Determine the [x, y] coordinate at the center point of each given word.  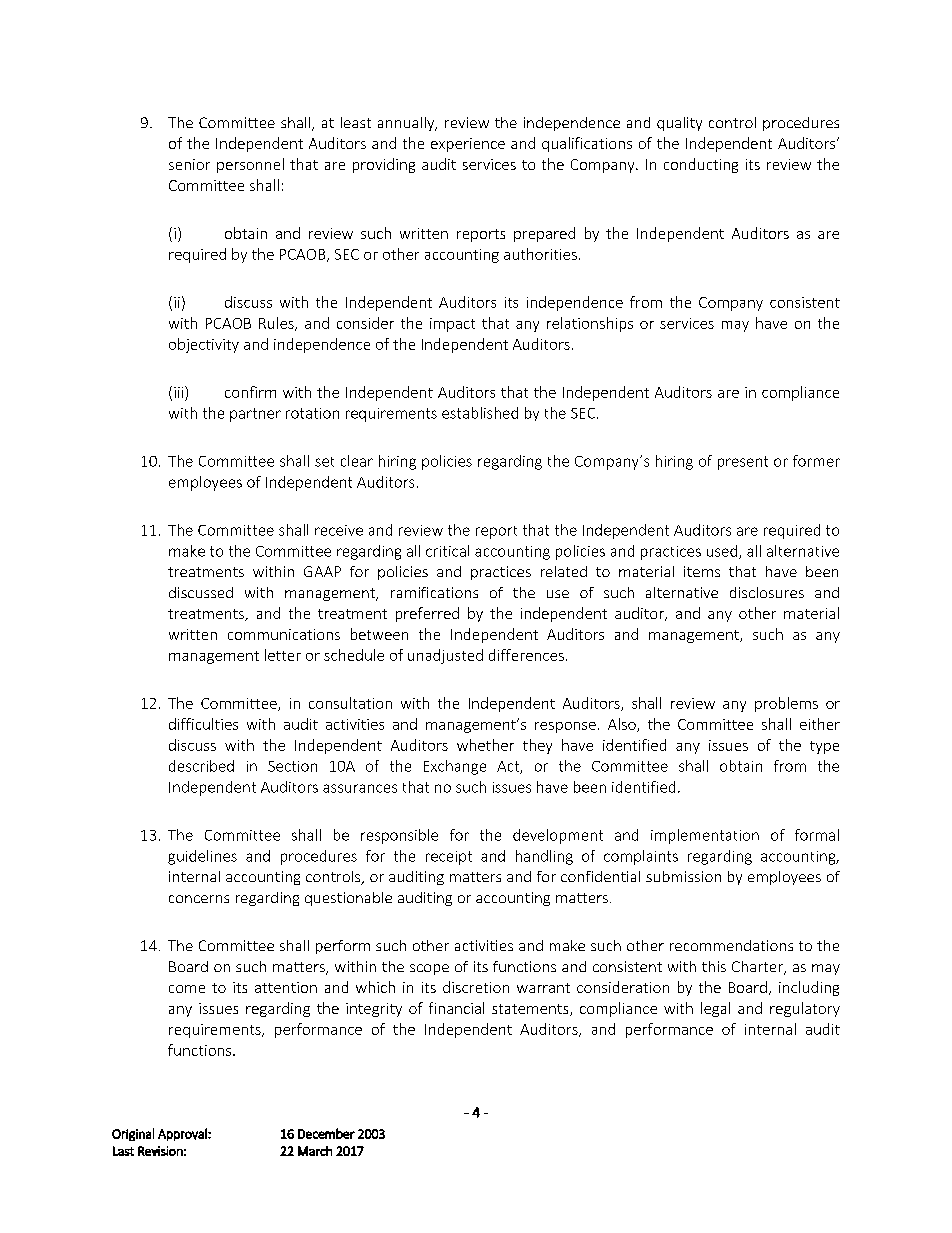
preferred [427, 614]
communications [284, 634]
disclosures [767, 592]
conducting [701, 165]
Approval [183, 1134]
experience [468, 145]
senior [189, 164]
